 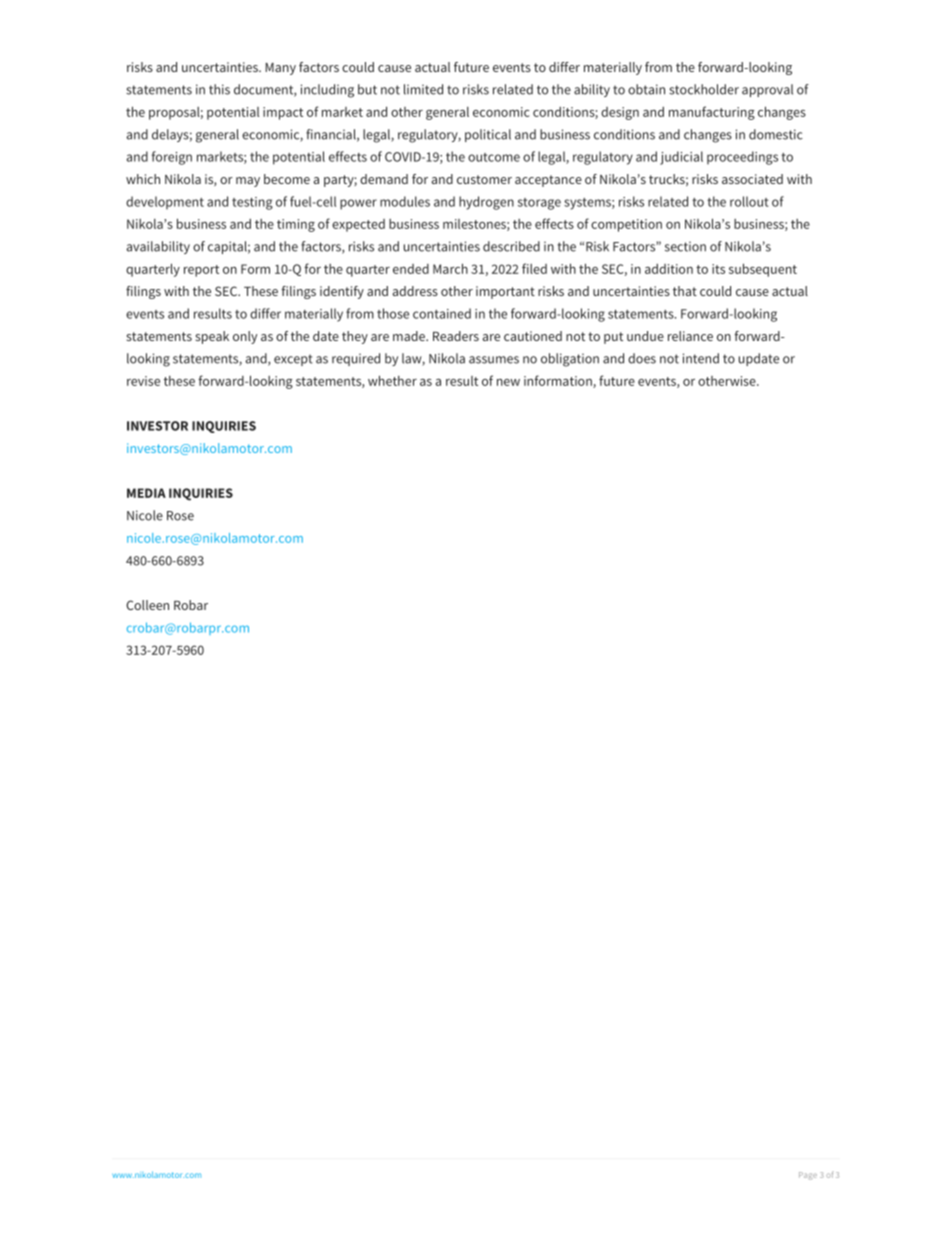 What do you see at coordinates (712, 113) in the screenshot?
I see `manufacturing` at bounding box center [712, 113].
